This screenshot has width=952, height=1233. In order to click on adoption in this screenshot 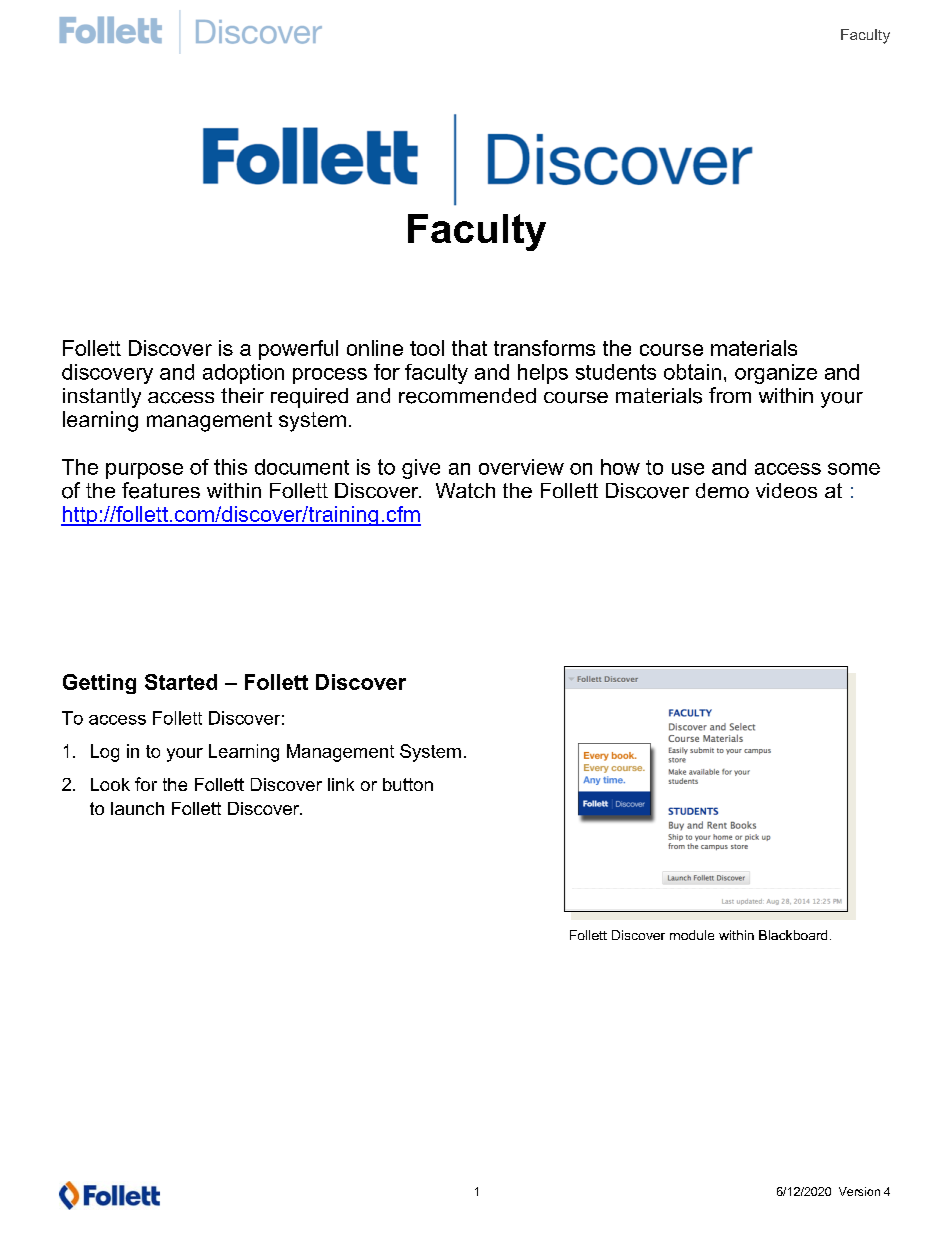, I will do `click(243, 374)`.
